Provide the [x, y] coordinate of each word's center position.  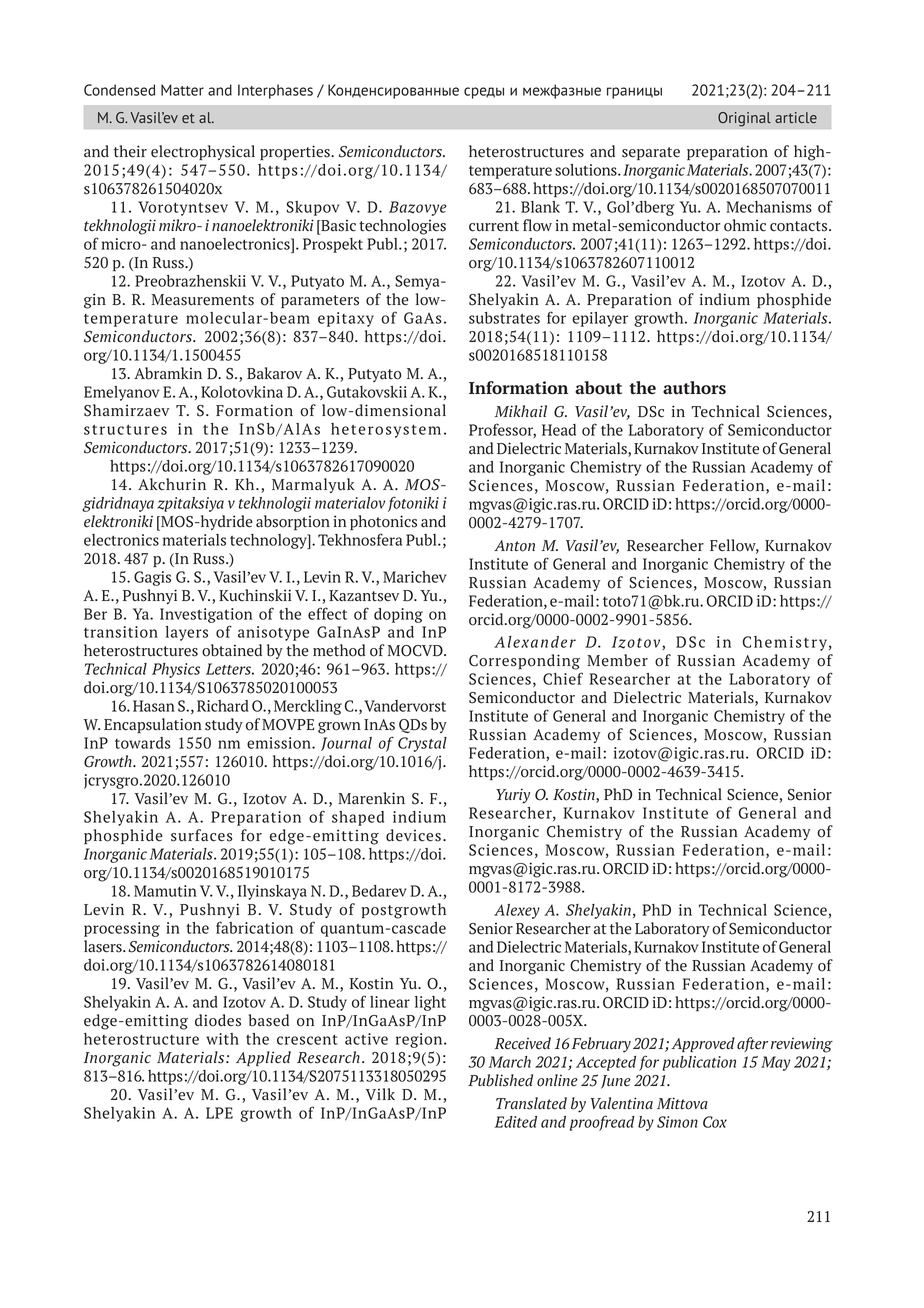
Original [744, 119]
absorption [293, 522]
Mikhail [521, 411]
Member [617, 660]
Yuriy [513, 796]
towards [143, 743]
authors [694, 388]
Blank [540, 207]
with [222, 1039]
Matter [182, 90]
